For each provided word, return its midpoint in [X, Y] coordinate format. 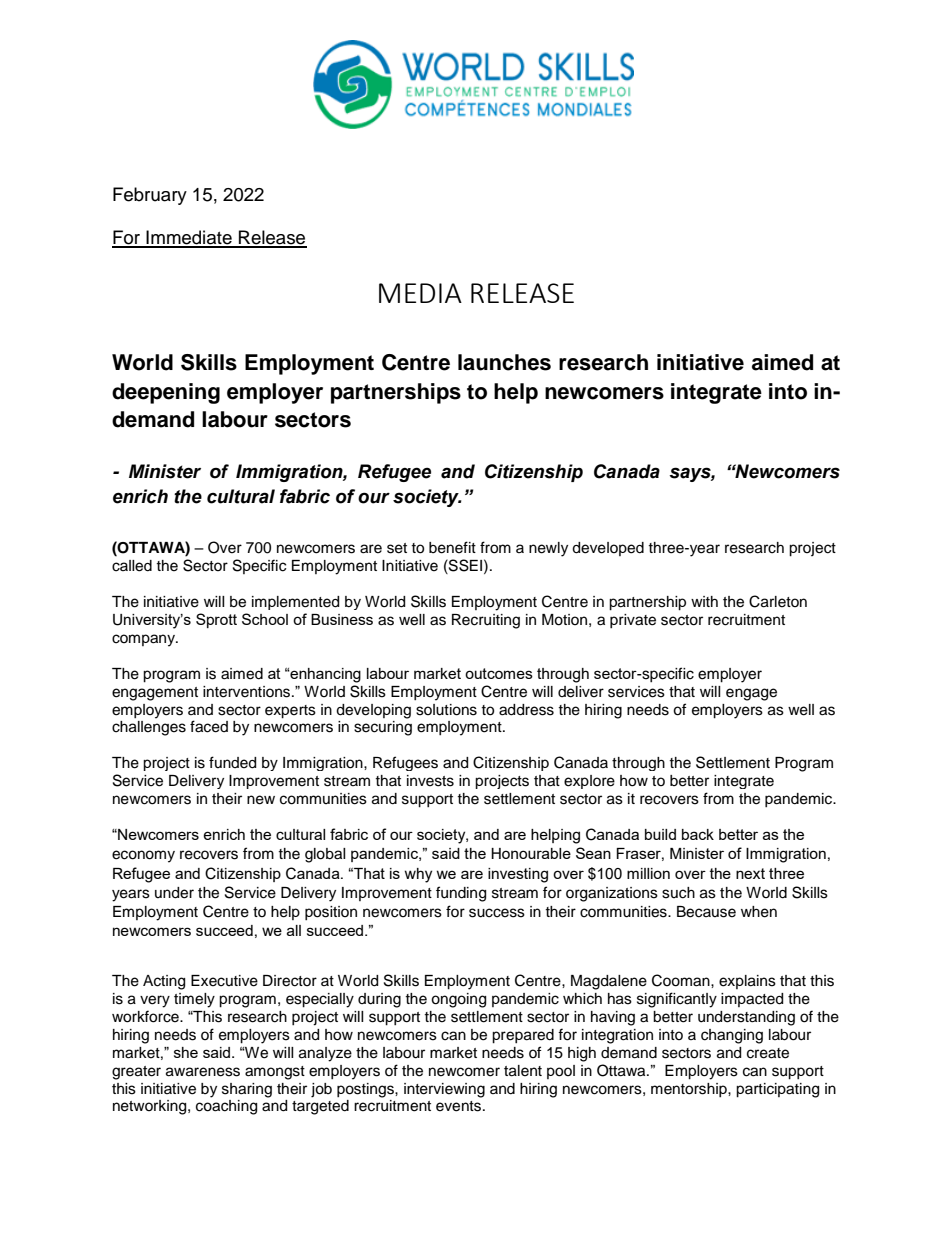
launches [504, 362]
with [704, 601]
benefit [452, 547]
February [150, 196]
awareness [203, 1072]
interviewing [444, 1090]
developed [608, 549]
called [132, 566]
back [698, 834]
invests [430, 781]
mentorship [690, 1090]
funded [232, 762]
